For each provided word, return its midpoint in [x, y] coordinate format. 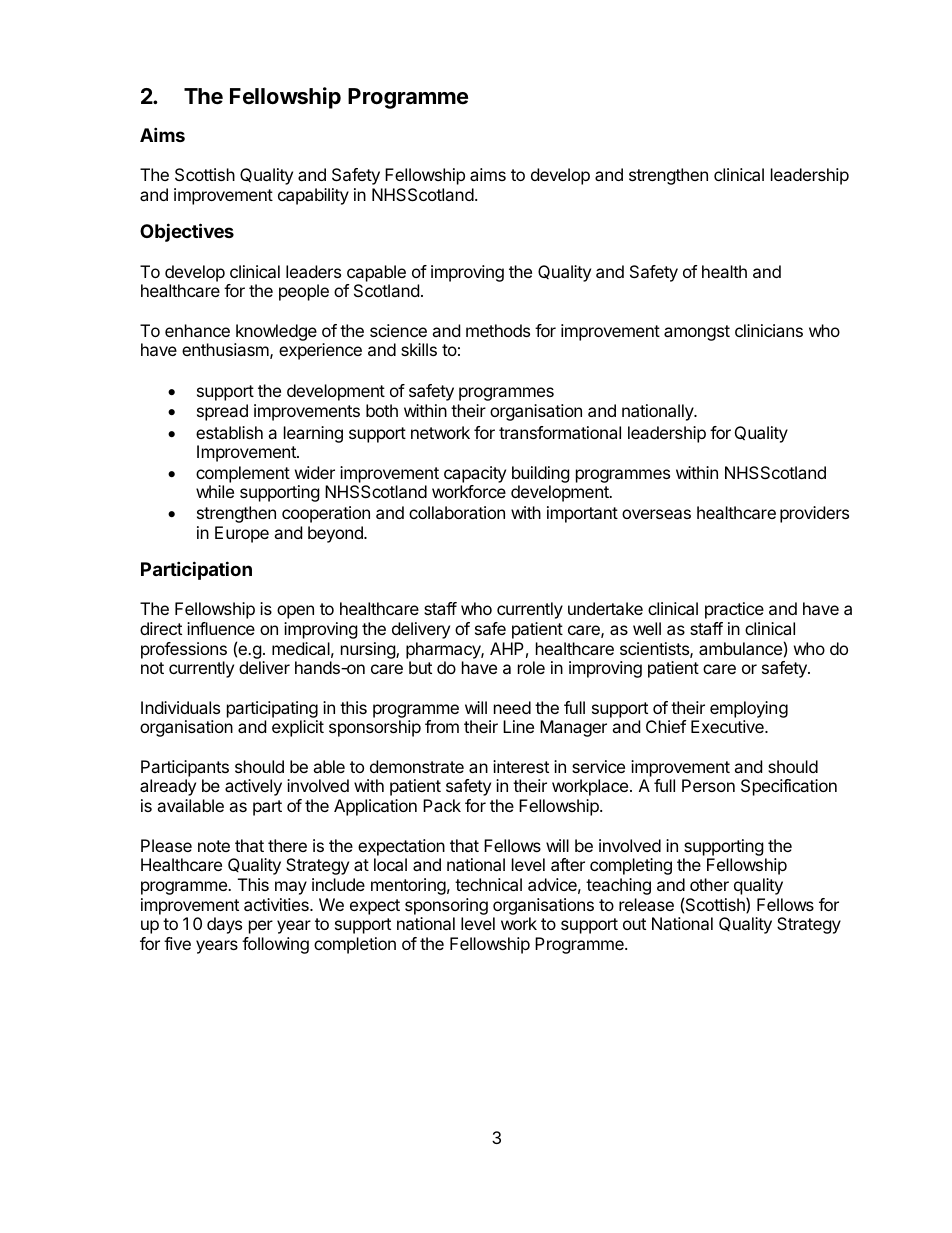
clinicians [769, 330]
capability [313, 196]
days [224, 925]
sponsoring [446, 906]
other [709, 884]
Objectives [187, 232]
